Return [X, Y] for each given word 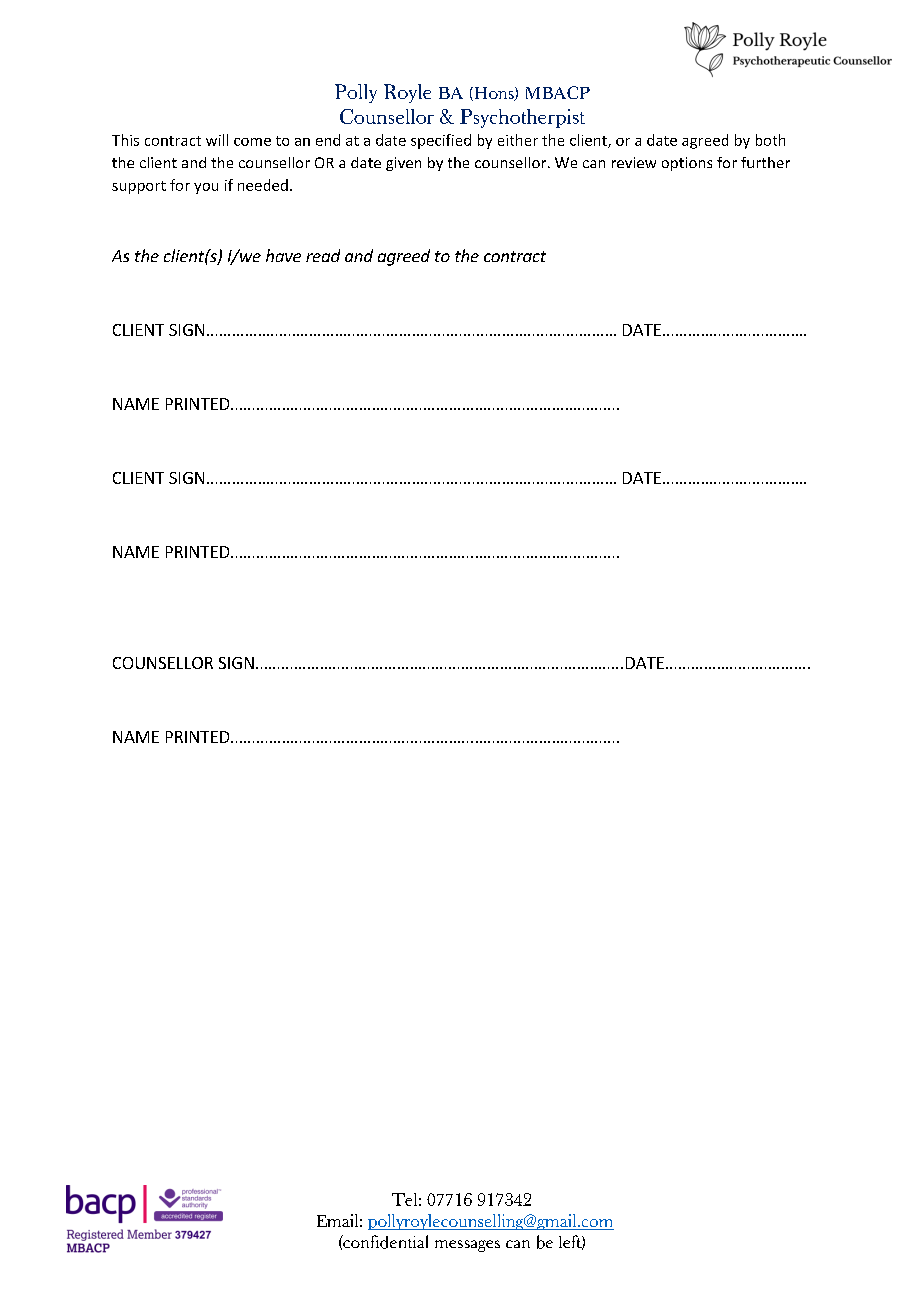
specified [441, 141]
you [206, 188]
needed [263, 185]
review [634, 162]
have [283, 255]
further [765, 162]
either [518, 140]
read [323, 255]
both [770, 140]
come [252, 142]
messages [467, 1246]
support [139, 187]
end [328, 140]
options [687, 164]
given [403, 164]
